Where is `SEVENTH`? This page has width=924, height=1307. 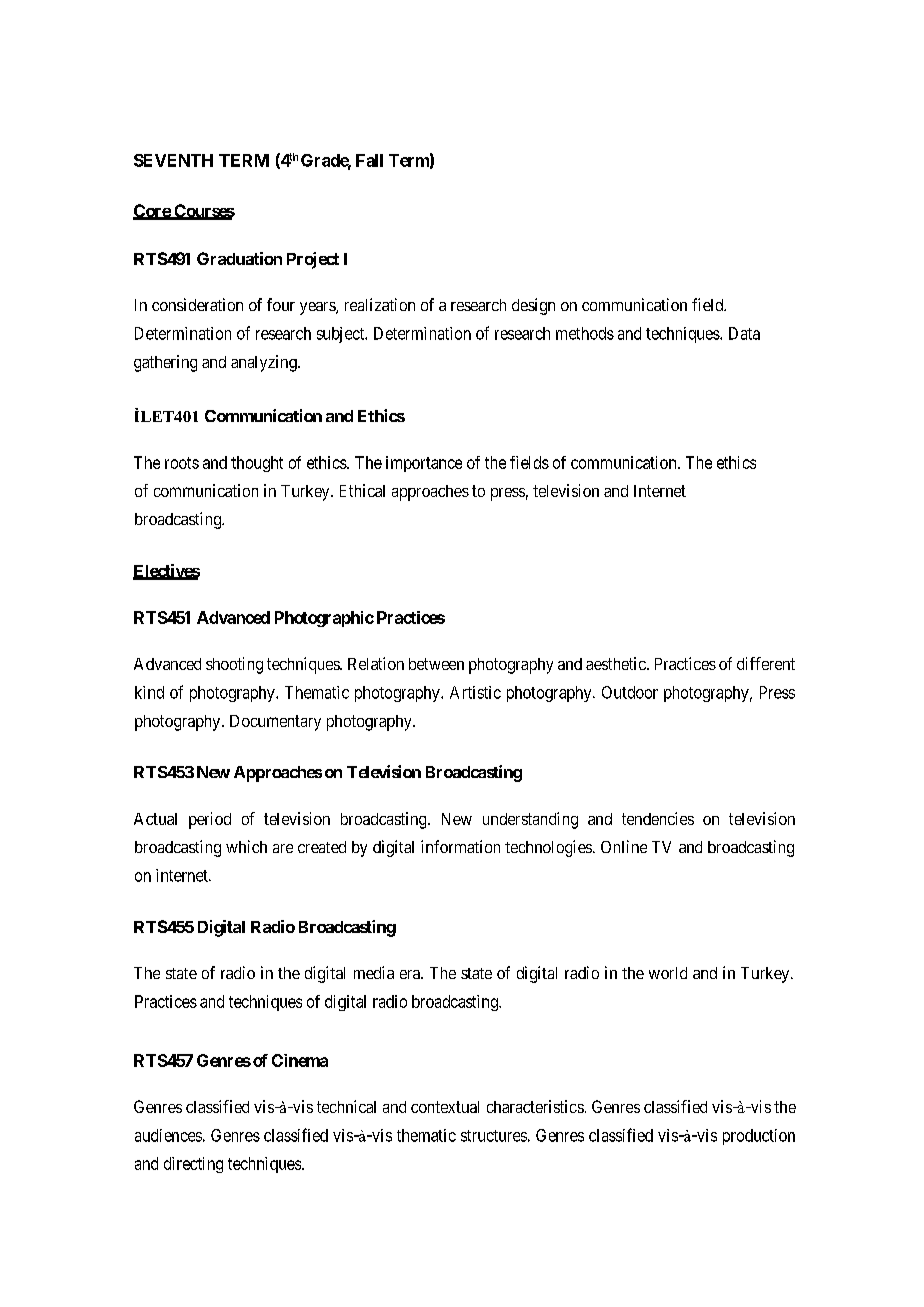
SEVENTH is located at coordinates (173, 160).
